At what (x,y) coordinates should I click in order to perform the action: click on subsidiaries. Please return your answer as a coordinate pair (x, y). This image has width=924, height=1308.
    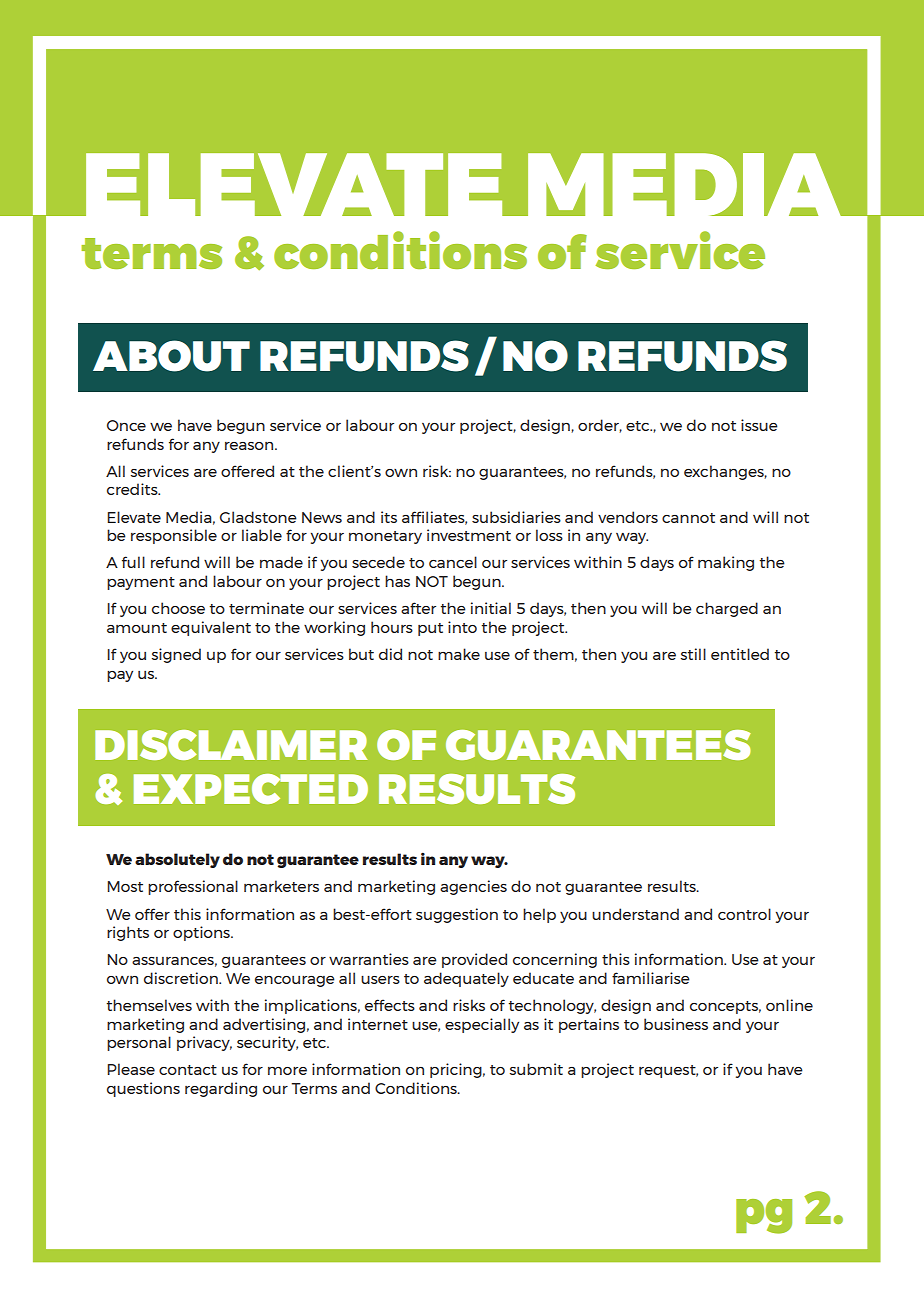
    Looking at the image, I should click on (516, 517).
